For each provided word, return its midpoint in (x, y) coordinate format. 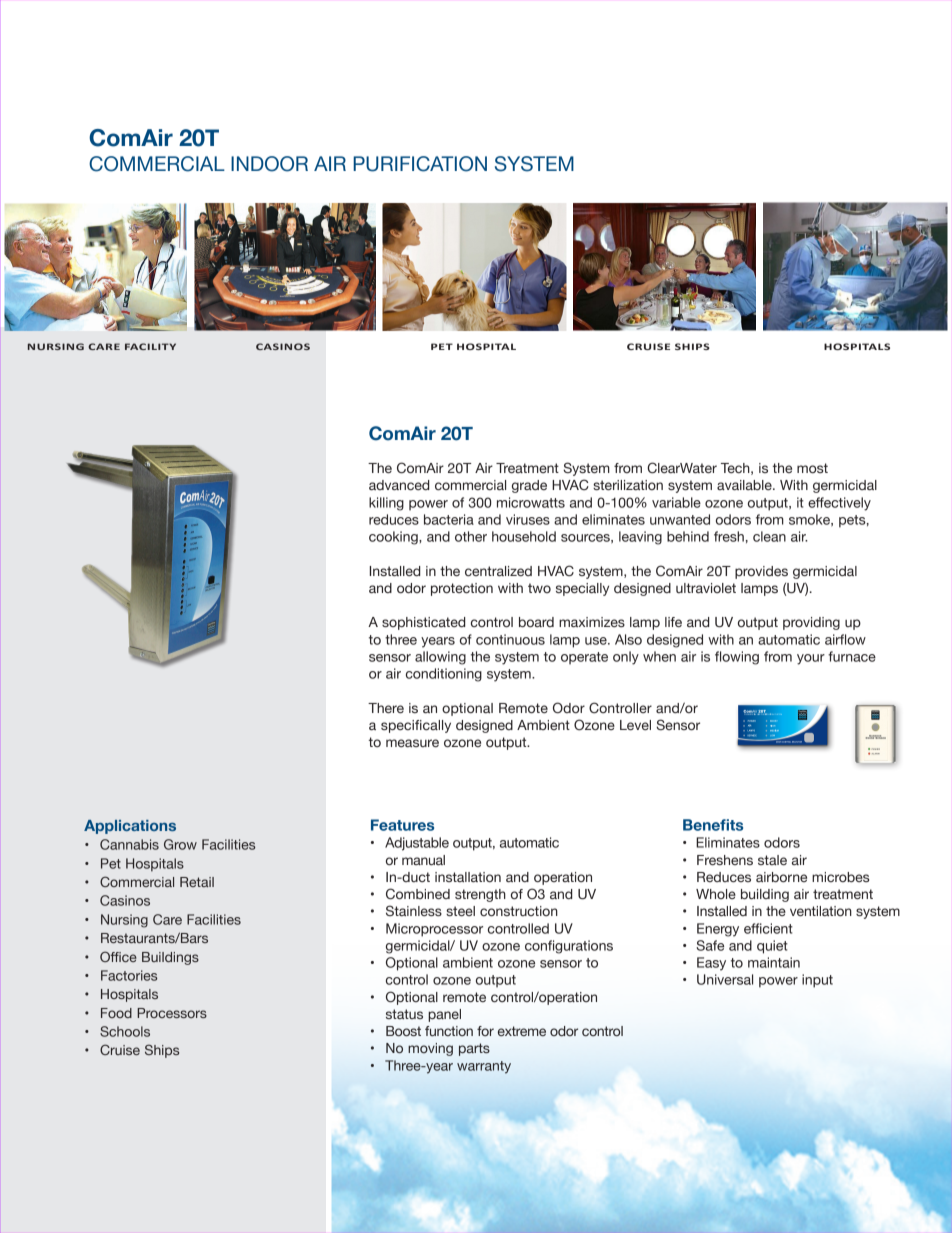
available (745, 485)
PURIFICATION (420, 164)
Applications (130, 827)
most (812, 468)
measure (412, 743)
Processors (172, 1013)
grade (529, 486)
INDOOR (269, 164)
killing (386, 504)
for (485, 1031)
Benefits (713, 825)
